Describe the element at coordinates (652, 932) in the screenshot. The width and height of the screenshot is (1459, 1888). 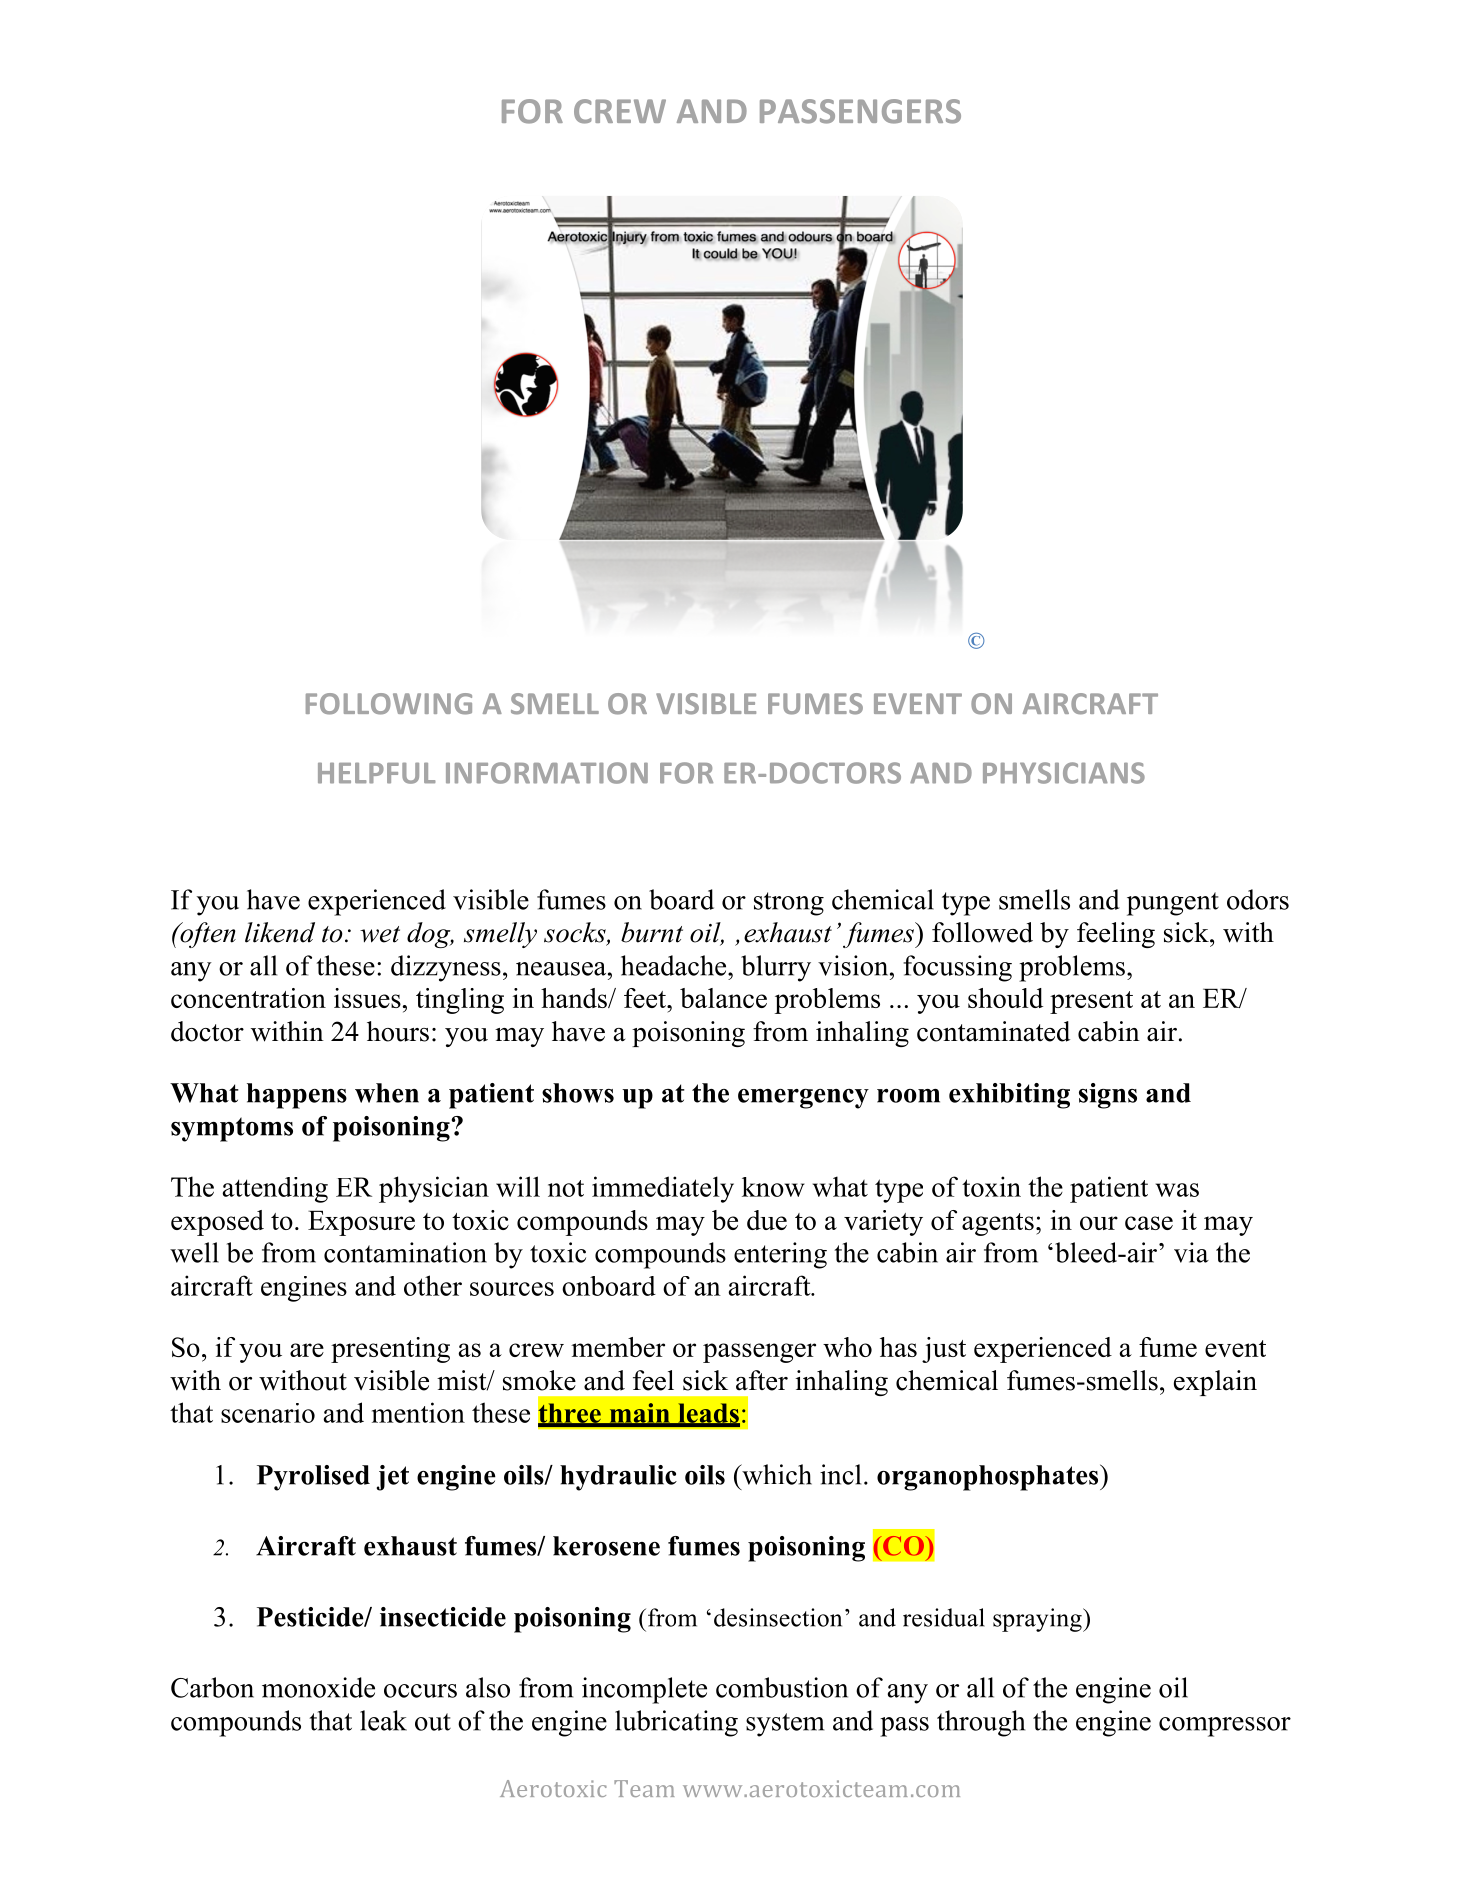
I see `burnt` at that location.
